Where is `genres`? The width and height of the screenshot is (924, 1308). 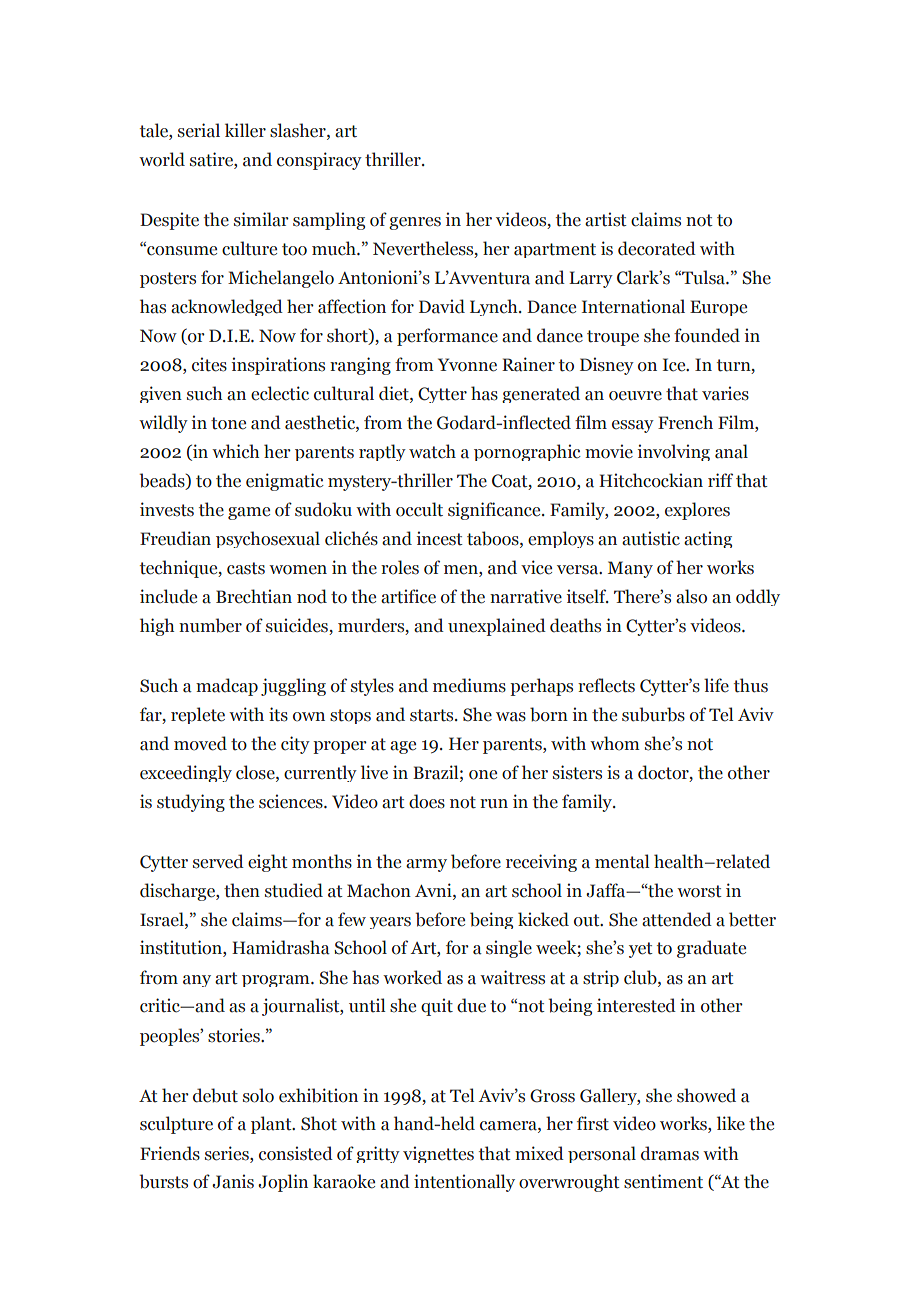
genres is located at coordinates (415, 223).
